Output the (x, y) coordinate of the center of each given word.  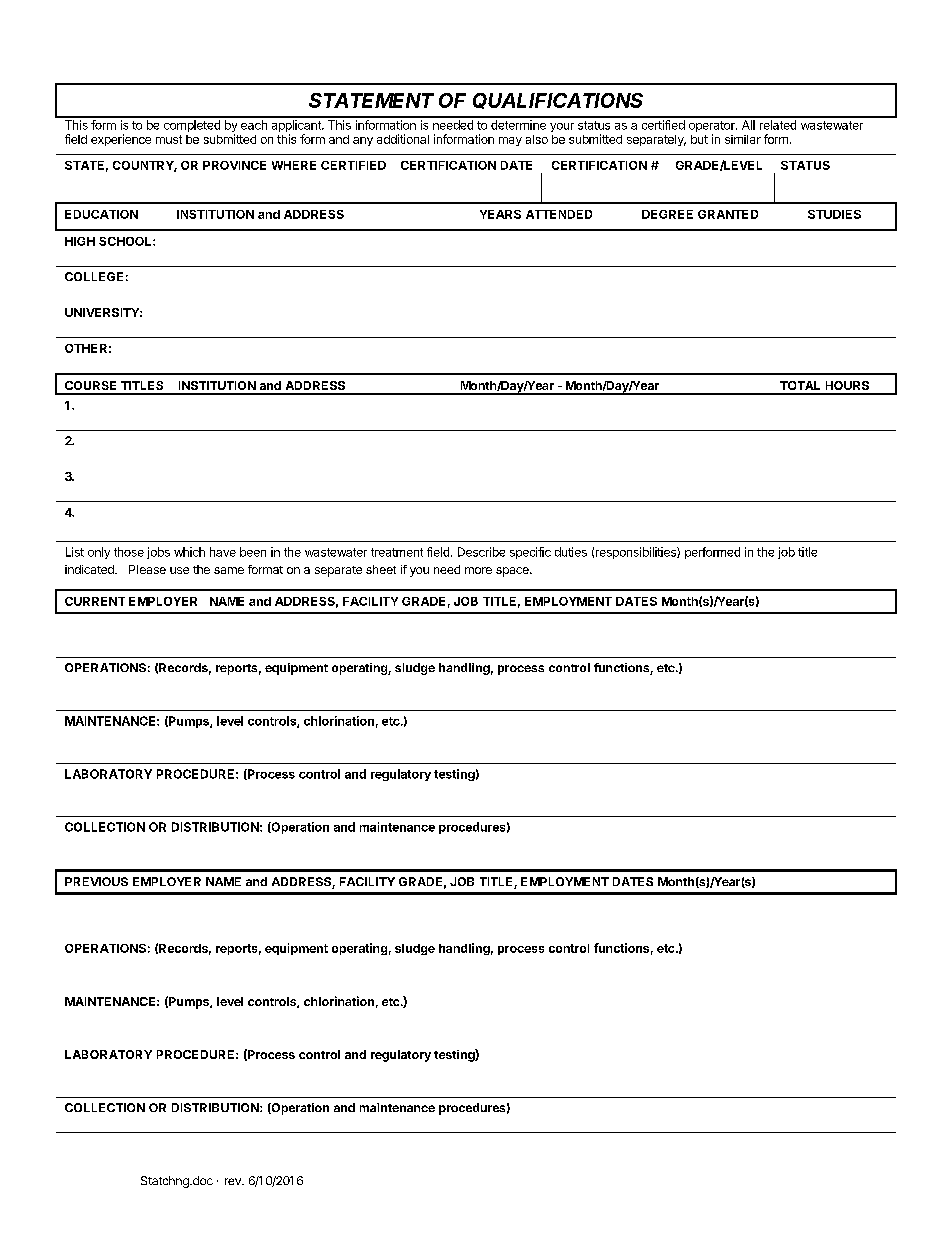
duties (571, 552)
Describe (481, 552)
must (169, 139)
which (189, 552)
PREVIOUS (96, 881)
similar (743, 139)
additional (403, 139)
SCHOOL (126, 241)
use (179, 570)
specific (530, 553)
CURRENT (95, 601)
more (478, 570)
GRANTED (728, 214)
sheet (381, 569)
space (513, 572)
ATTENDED (559, 214)
